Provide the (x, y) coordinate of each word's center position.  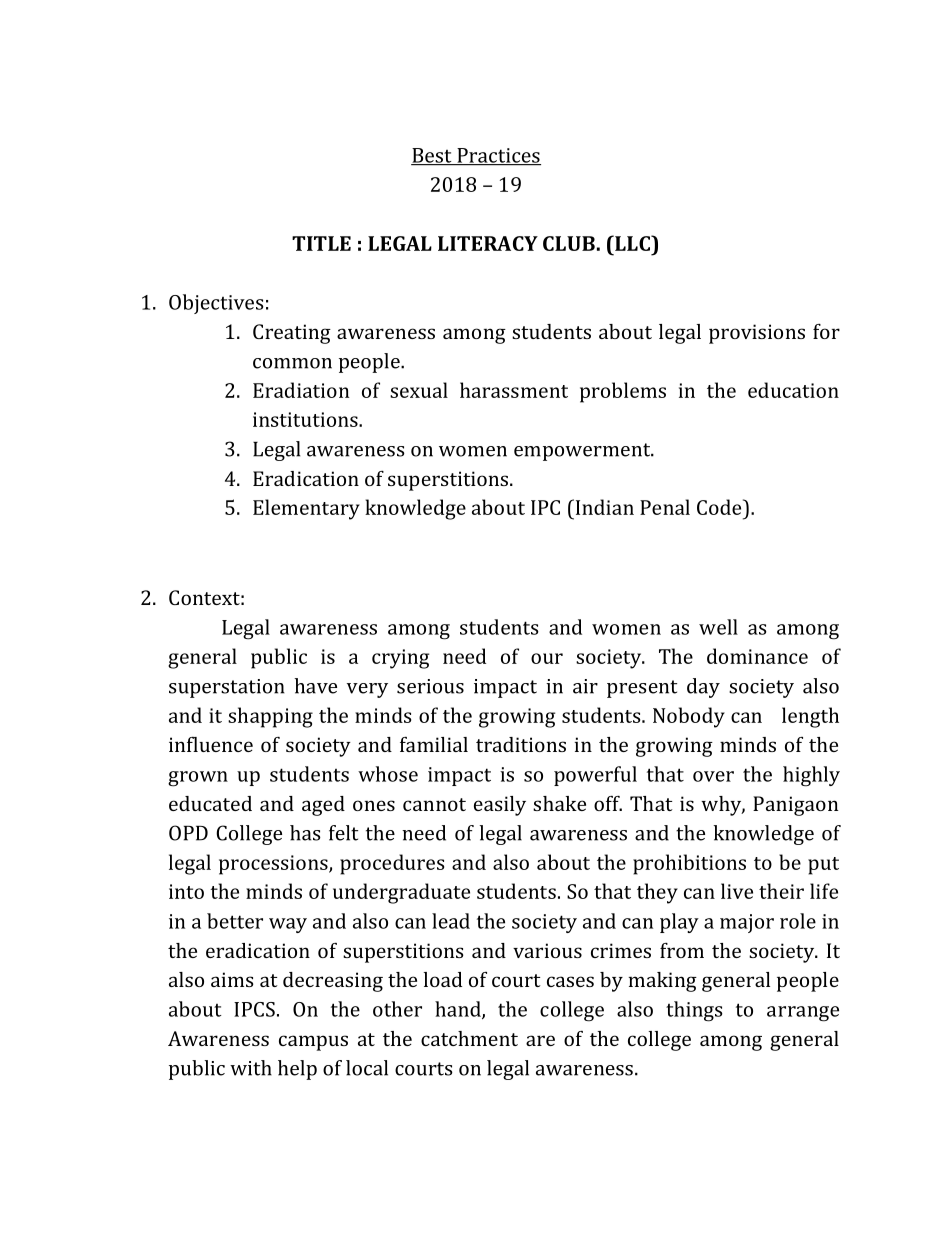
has (305, 833)
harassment (514, 390)
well (718, 627)
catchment (469, 1038)
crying (400, 659)
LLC (633, 243)
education (793, 390)
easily (500, 806)
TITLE (321, 243)
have (315, 686)
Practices (498, 156)
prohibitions (689, 864)
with (251, 1068)
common (292, 363)
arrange (803, 1014)
